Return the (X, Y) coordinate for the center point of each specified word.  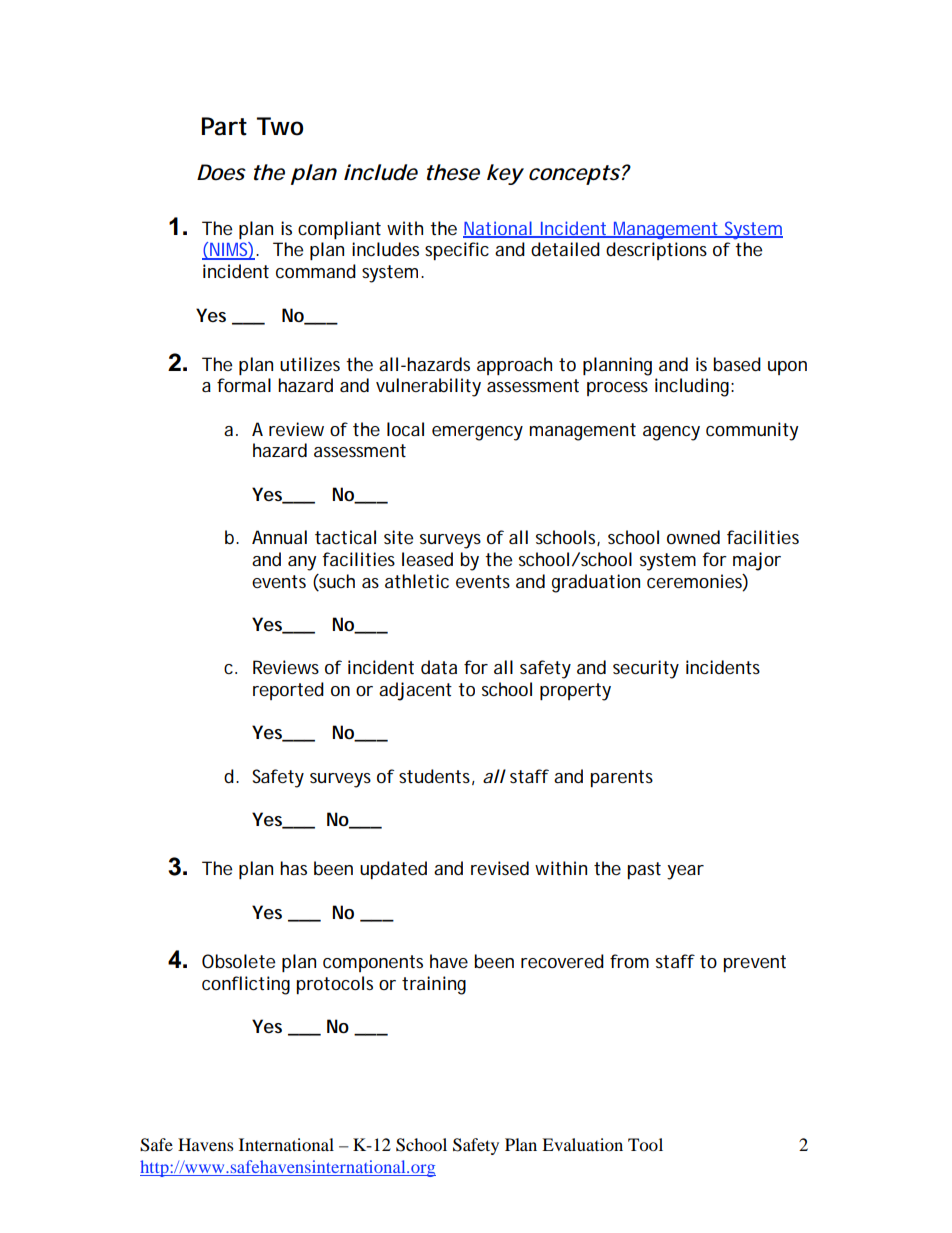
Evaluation (582, 1144)
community (752, 431)
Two (280, 126)
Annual (279, 537)
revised (500, 868)
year (685, 872)
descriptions (656, 251)
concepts (574, 175)
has (293, 868)
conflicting (246, 985)
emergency (477, 433)
